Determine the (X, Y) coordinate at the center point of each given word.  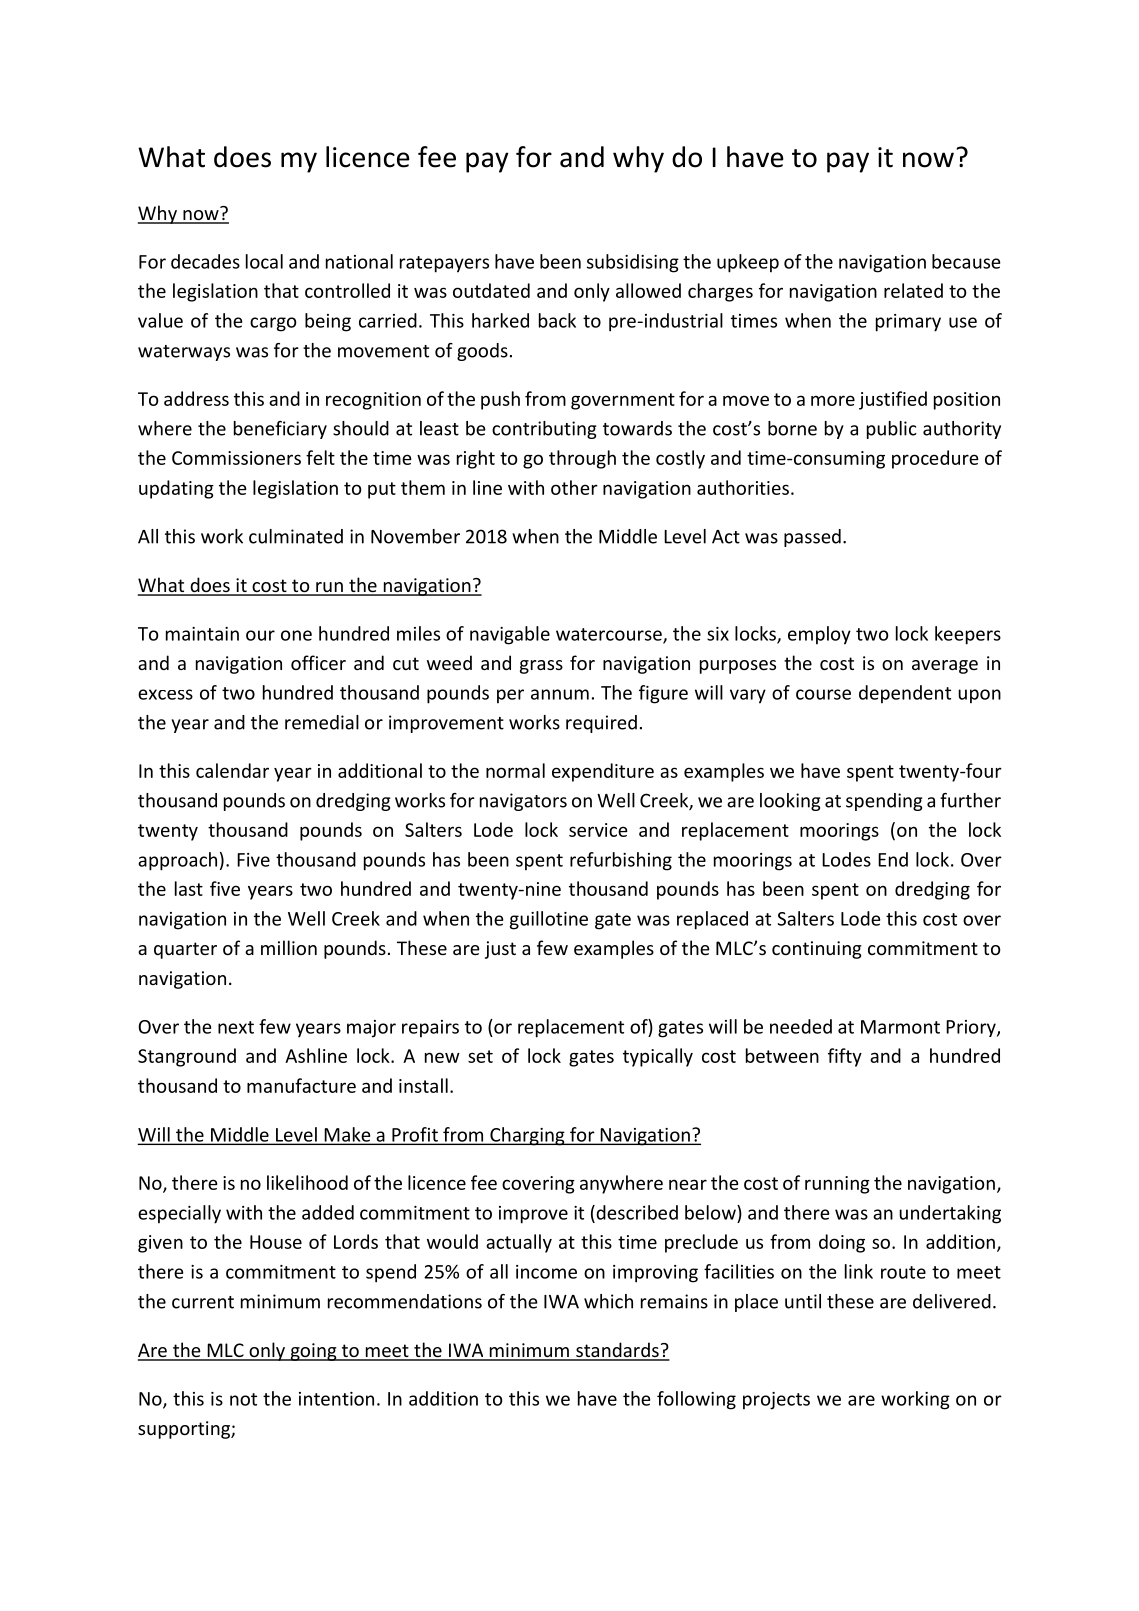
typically (658, 1057)
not (243, 1399)
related (913, 290)
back (557, 320)
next (236, 1027)
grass (541, 667)
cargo (273, 324)
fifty (845, 1057)
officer (318, 662)
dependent (905, 694)
